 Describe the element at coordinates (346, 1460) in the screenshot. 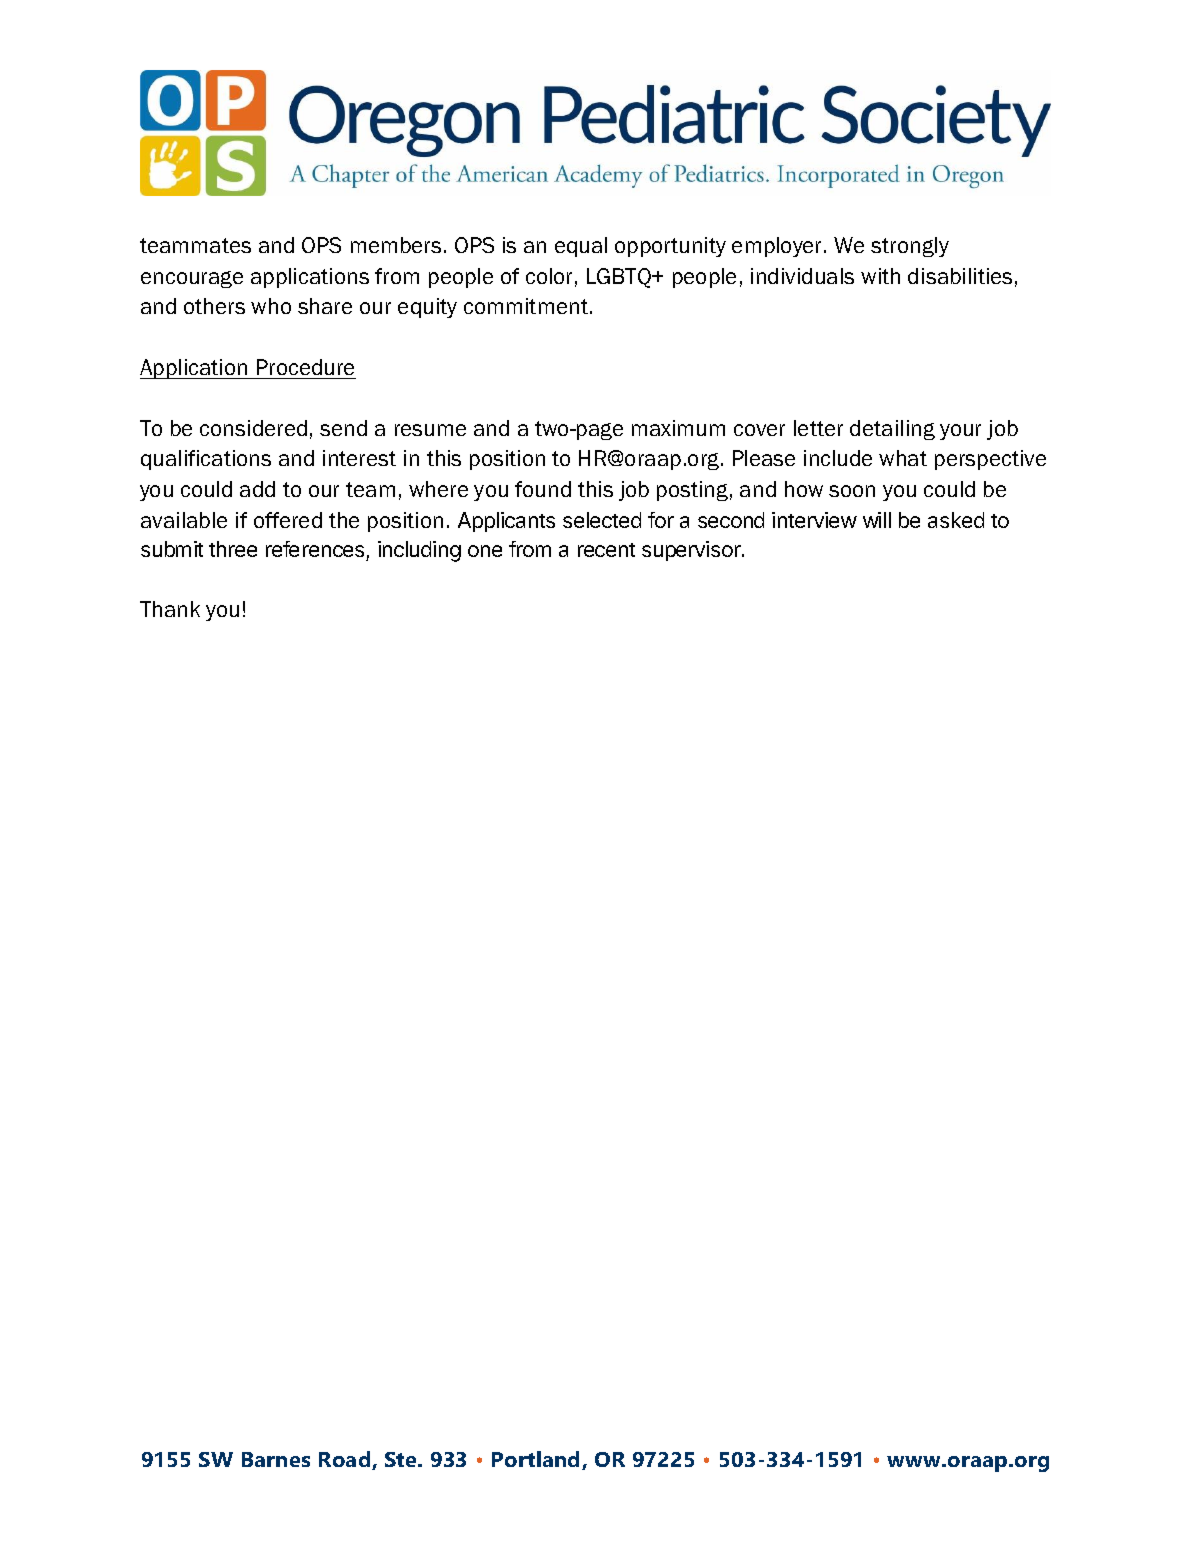

I see `Road` at that location.
